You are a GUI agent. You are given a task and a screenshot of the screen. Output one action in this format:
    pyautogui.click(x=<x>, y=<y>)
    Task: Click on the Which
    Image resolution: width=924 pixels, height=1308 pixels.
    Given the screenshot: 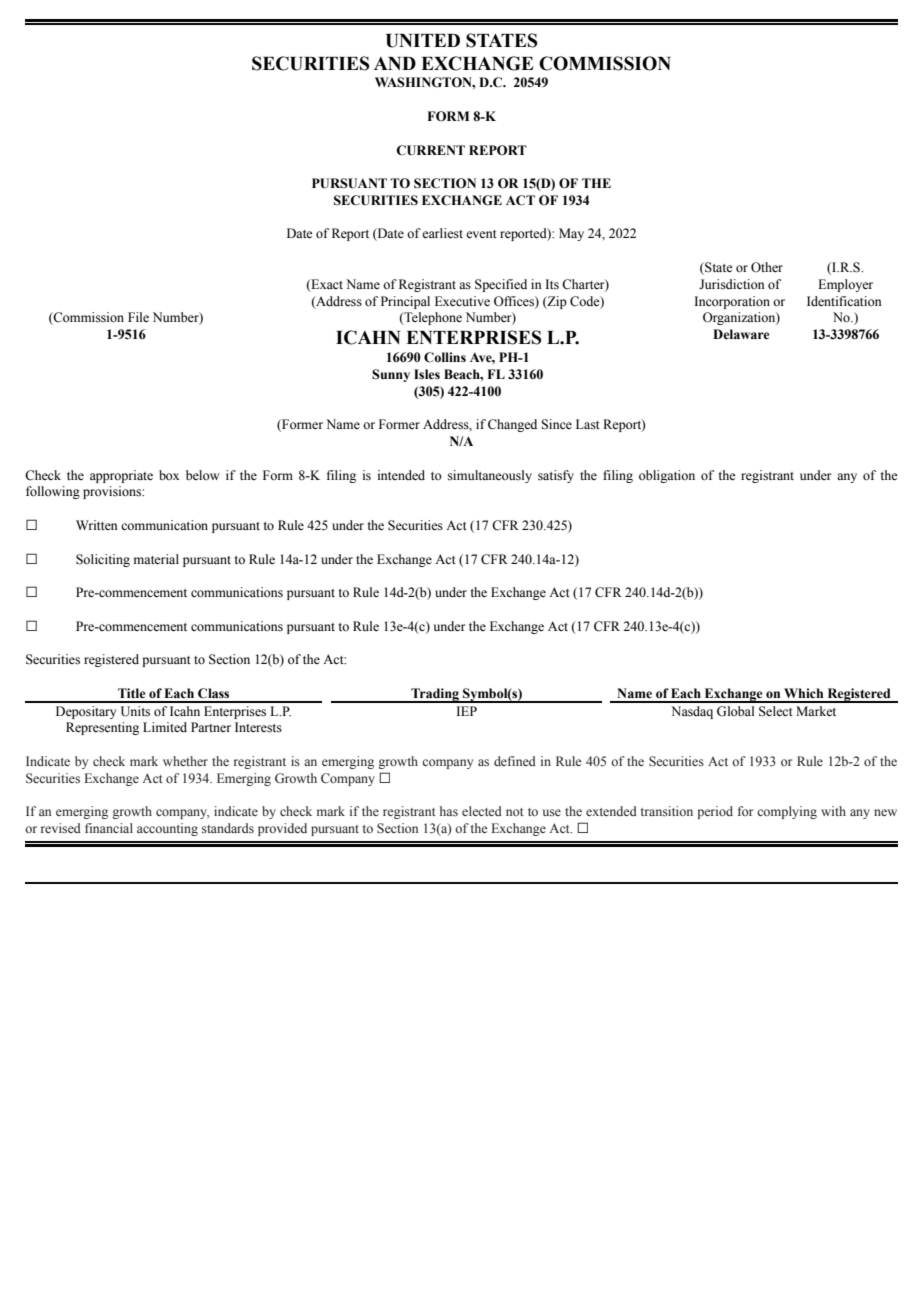 What is the action you would take?
    pyautogui.click(x=803, y=693)
